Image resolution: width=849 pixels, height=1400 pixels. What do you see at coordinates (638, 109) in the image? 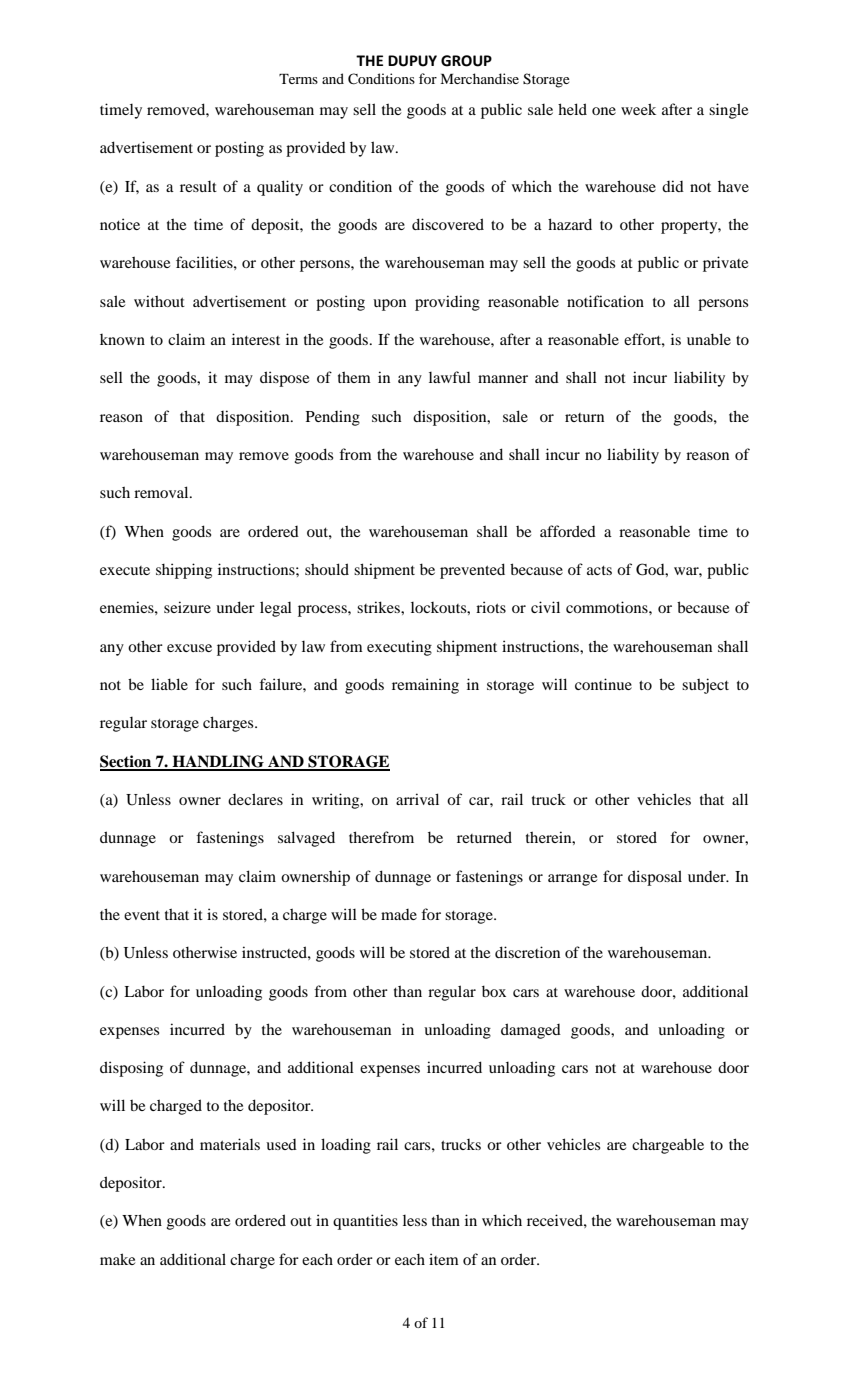
I see `week` at bounding box center [638, 109].
